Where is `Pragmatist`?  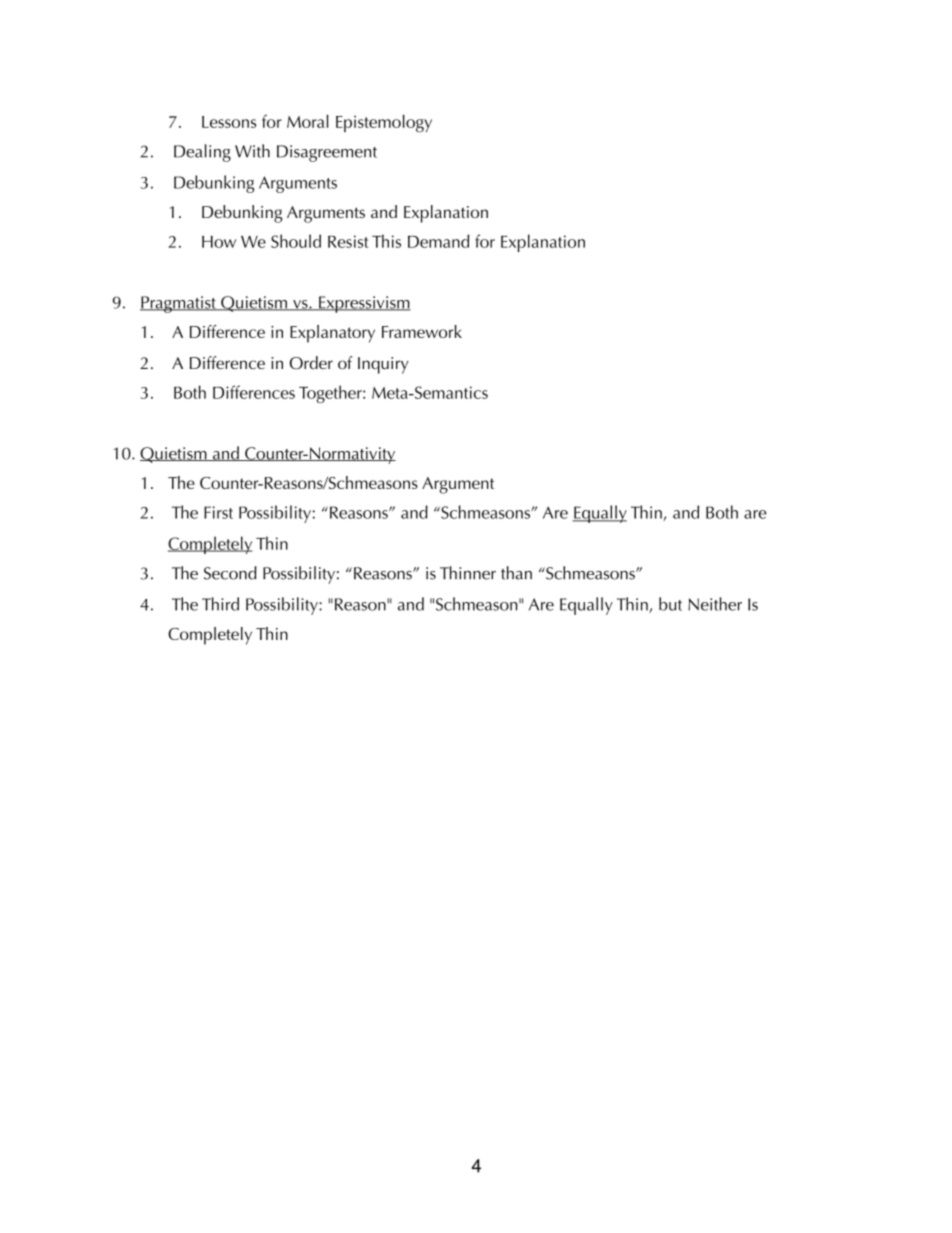
Pragmatist is located at coordinates (179, 304).
